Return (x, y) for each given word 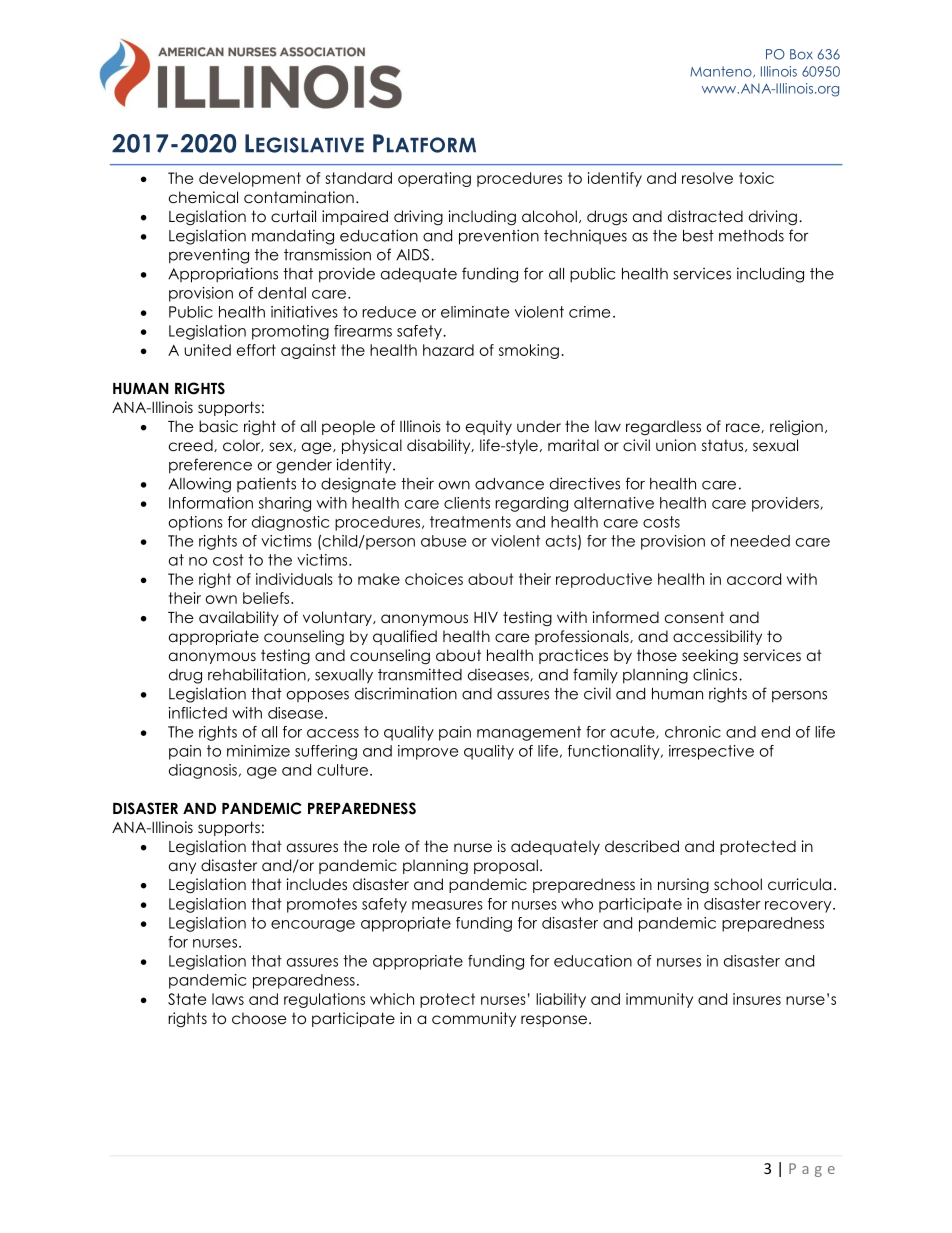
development (250, 179)
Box (801, 54)
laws (228, 999)
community (474, 1019)
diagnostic (290, 523)
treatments (470, 522)
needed (760, 541)
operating (434, 179)
